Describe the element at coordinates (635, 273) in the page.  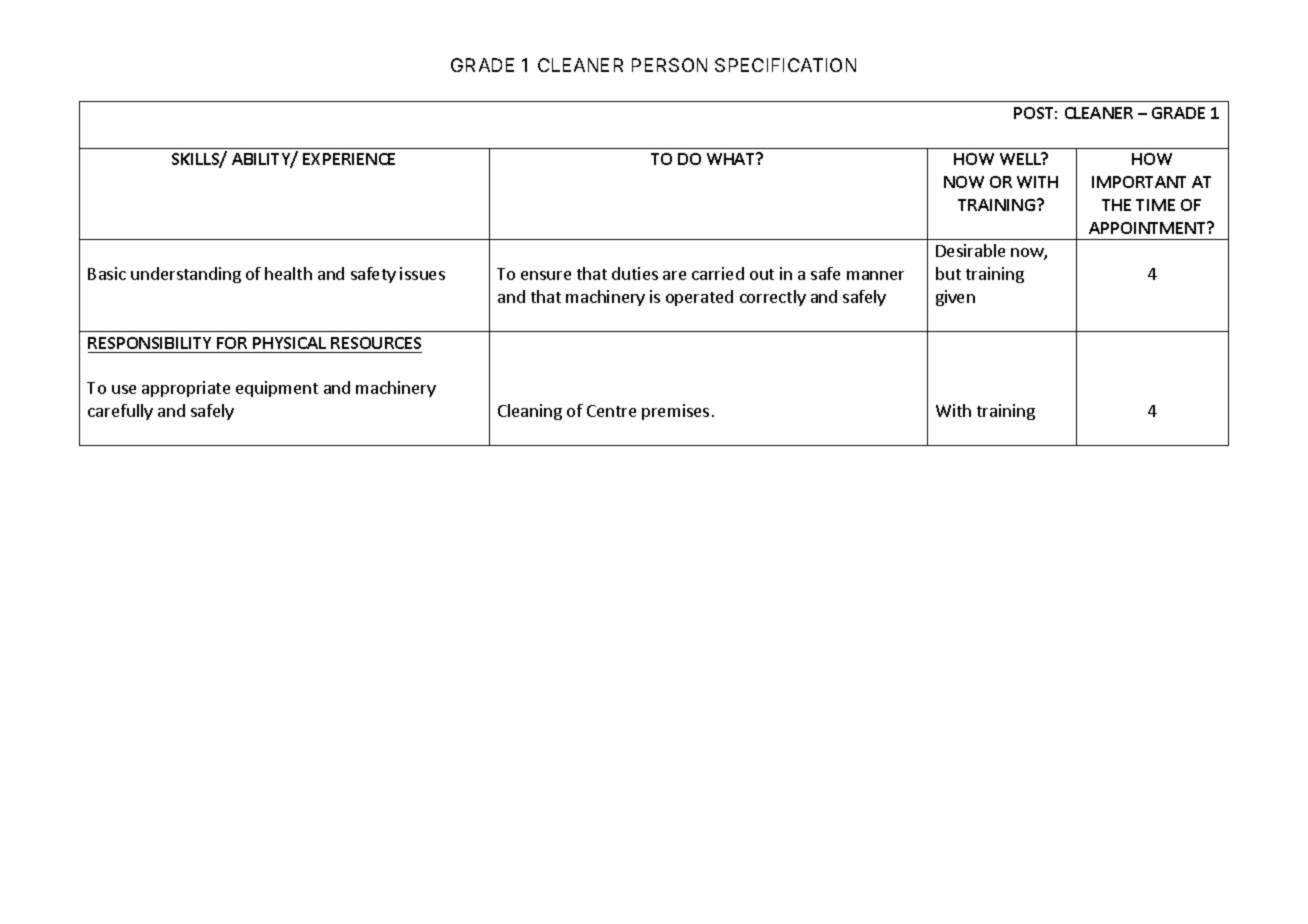
I see `duties` at that location.
